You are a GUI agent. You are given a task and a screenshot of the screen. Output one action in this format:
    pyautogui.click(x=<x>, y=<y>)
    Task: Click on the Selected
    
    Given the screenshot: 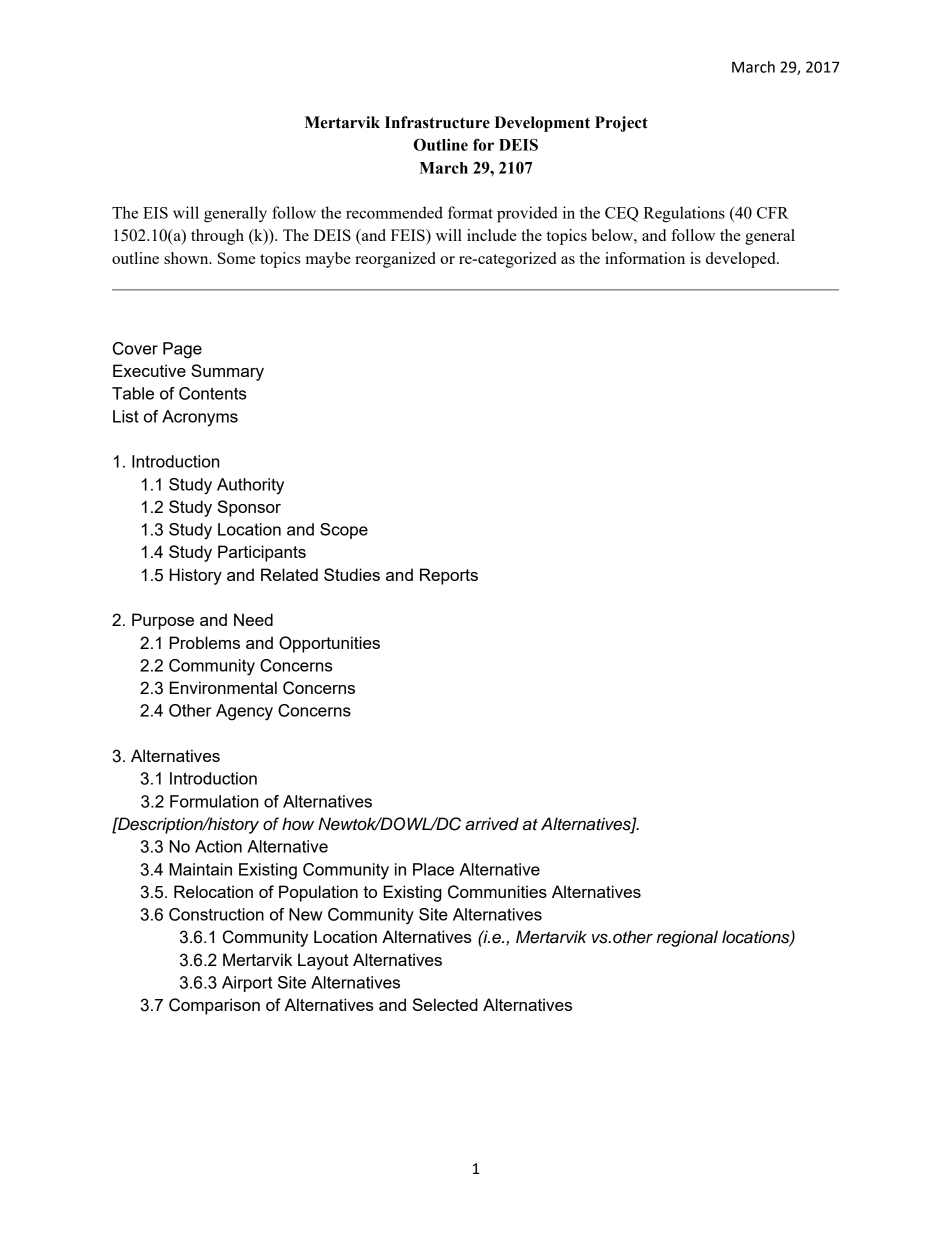 What is the action you would take?
    pyautogui.click(x=445, y=1004)
